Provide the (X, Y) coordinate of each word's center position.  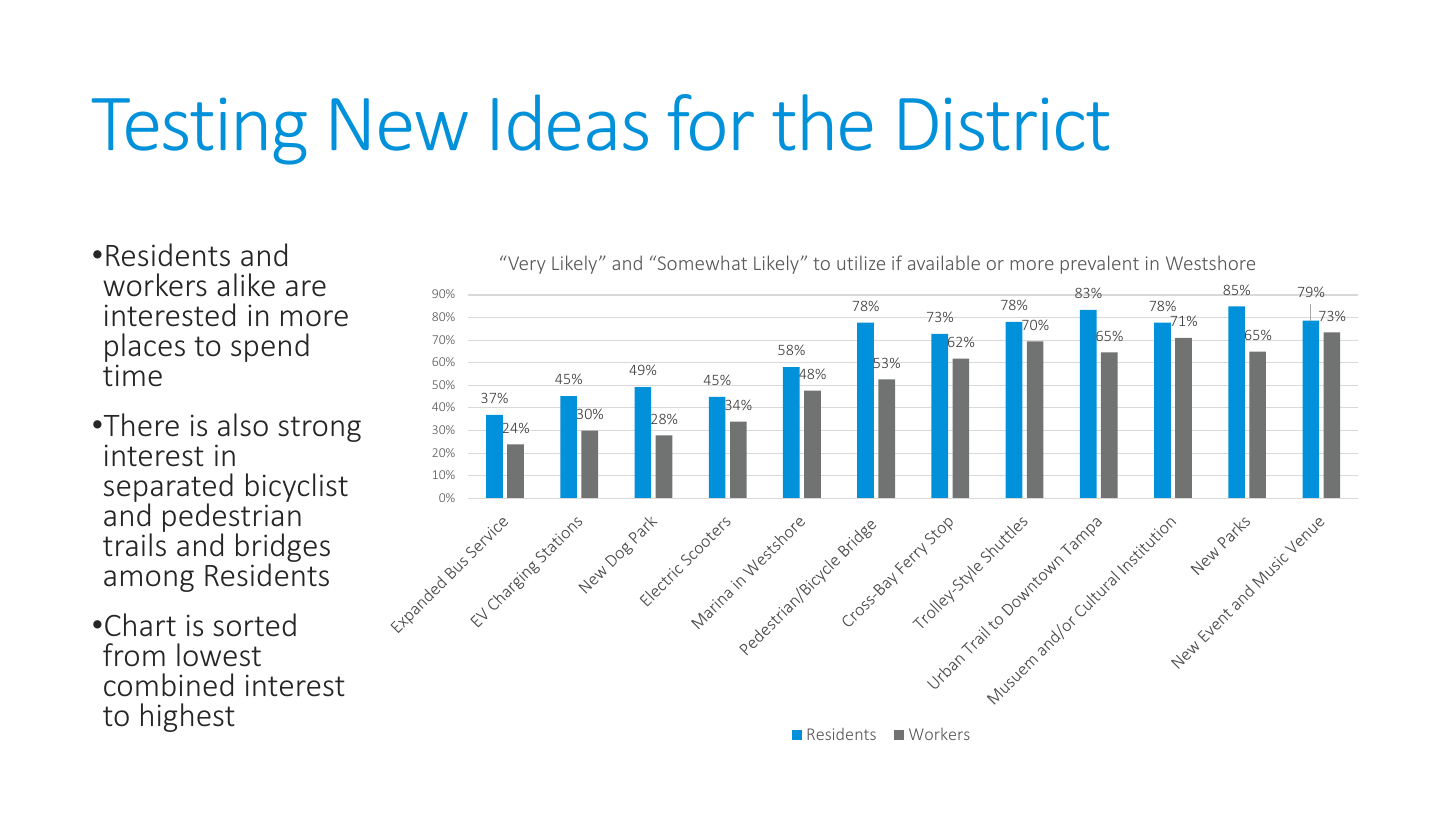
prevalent (1100, 264)
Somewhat (701, 262)
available (944, 262)
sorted (254, 625)
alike (246, 285)
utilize (861, 262)
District (1004, 124)
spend (270, 347)
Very (526, 264)
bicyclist (297, 489)
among (149, 581)
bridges (283, 549)
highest (188, 717)
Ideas (570, 122)
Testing (199, 131)
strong (319, 429)
